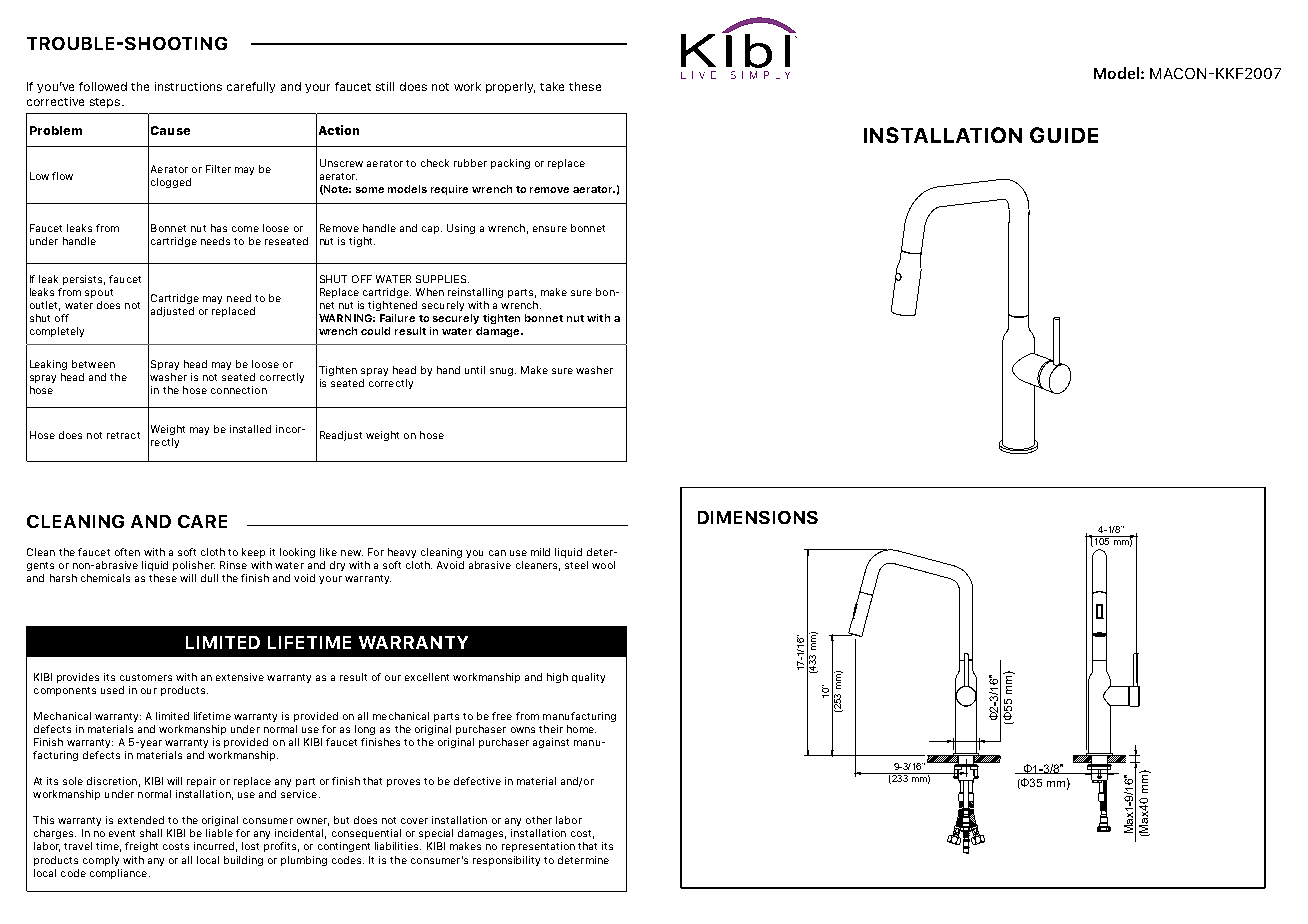 The width and height of the screenshot is (1308, 924). Describe the element at coordinates (151, 833) in the screenshot. I see `shall` at that location.
